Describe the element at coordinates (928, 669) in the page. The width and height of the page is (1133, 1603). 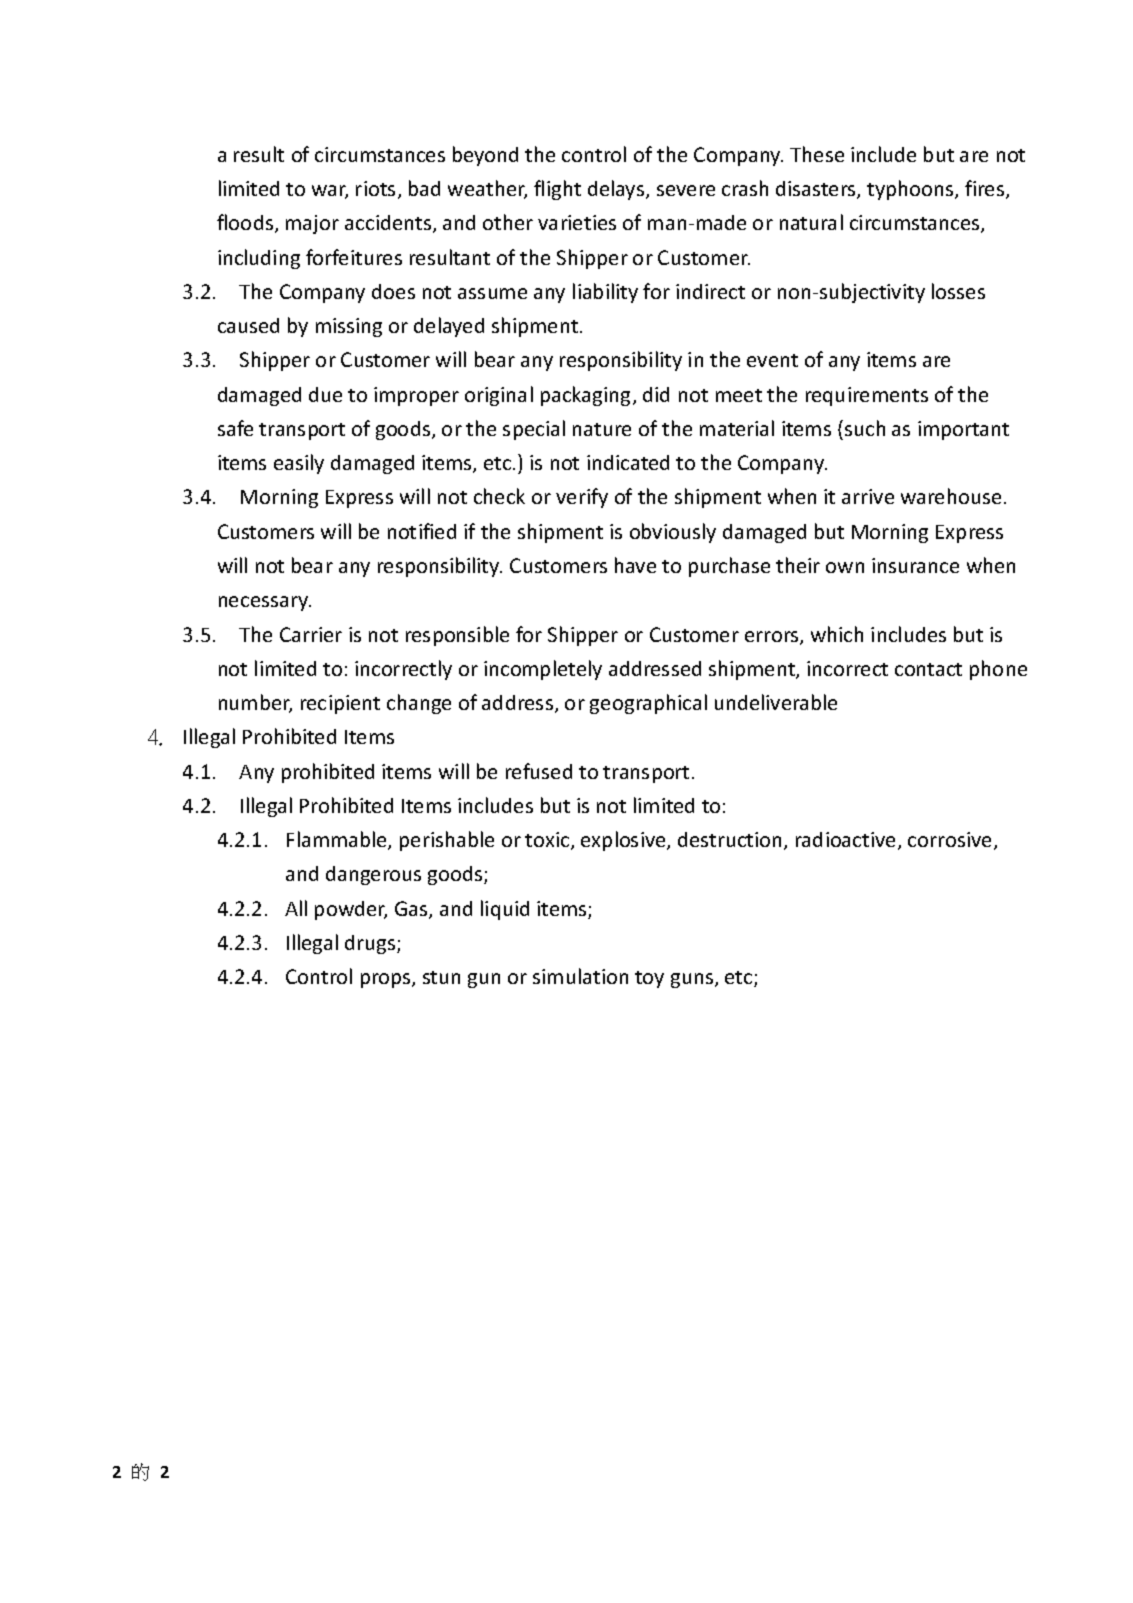
I see `contact` at that location.
